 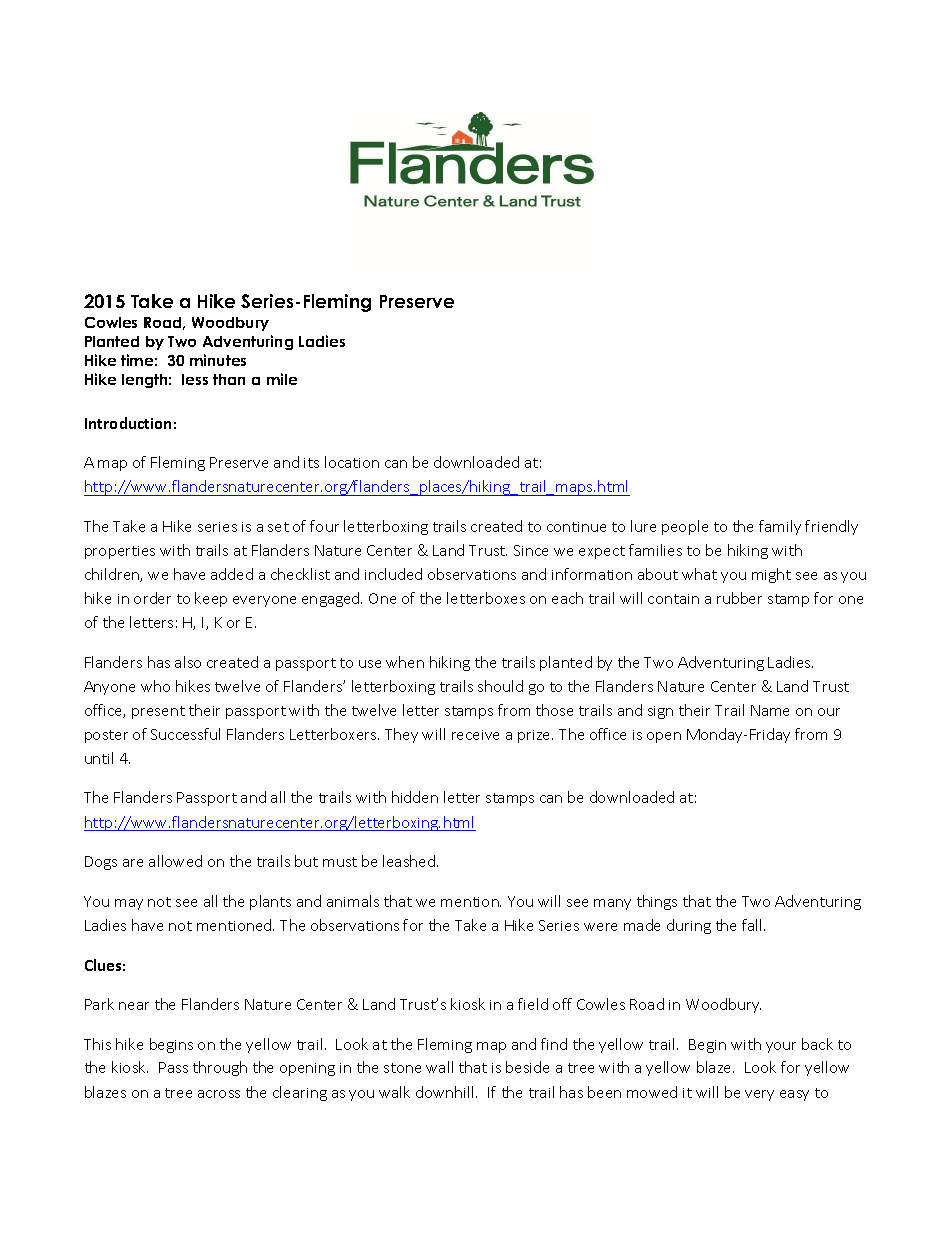 I want to click on things, so click(x=657, y=902).
